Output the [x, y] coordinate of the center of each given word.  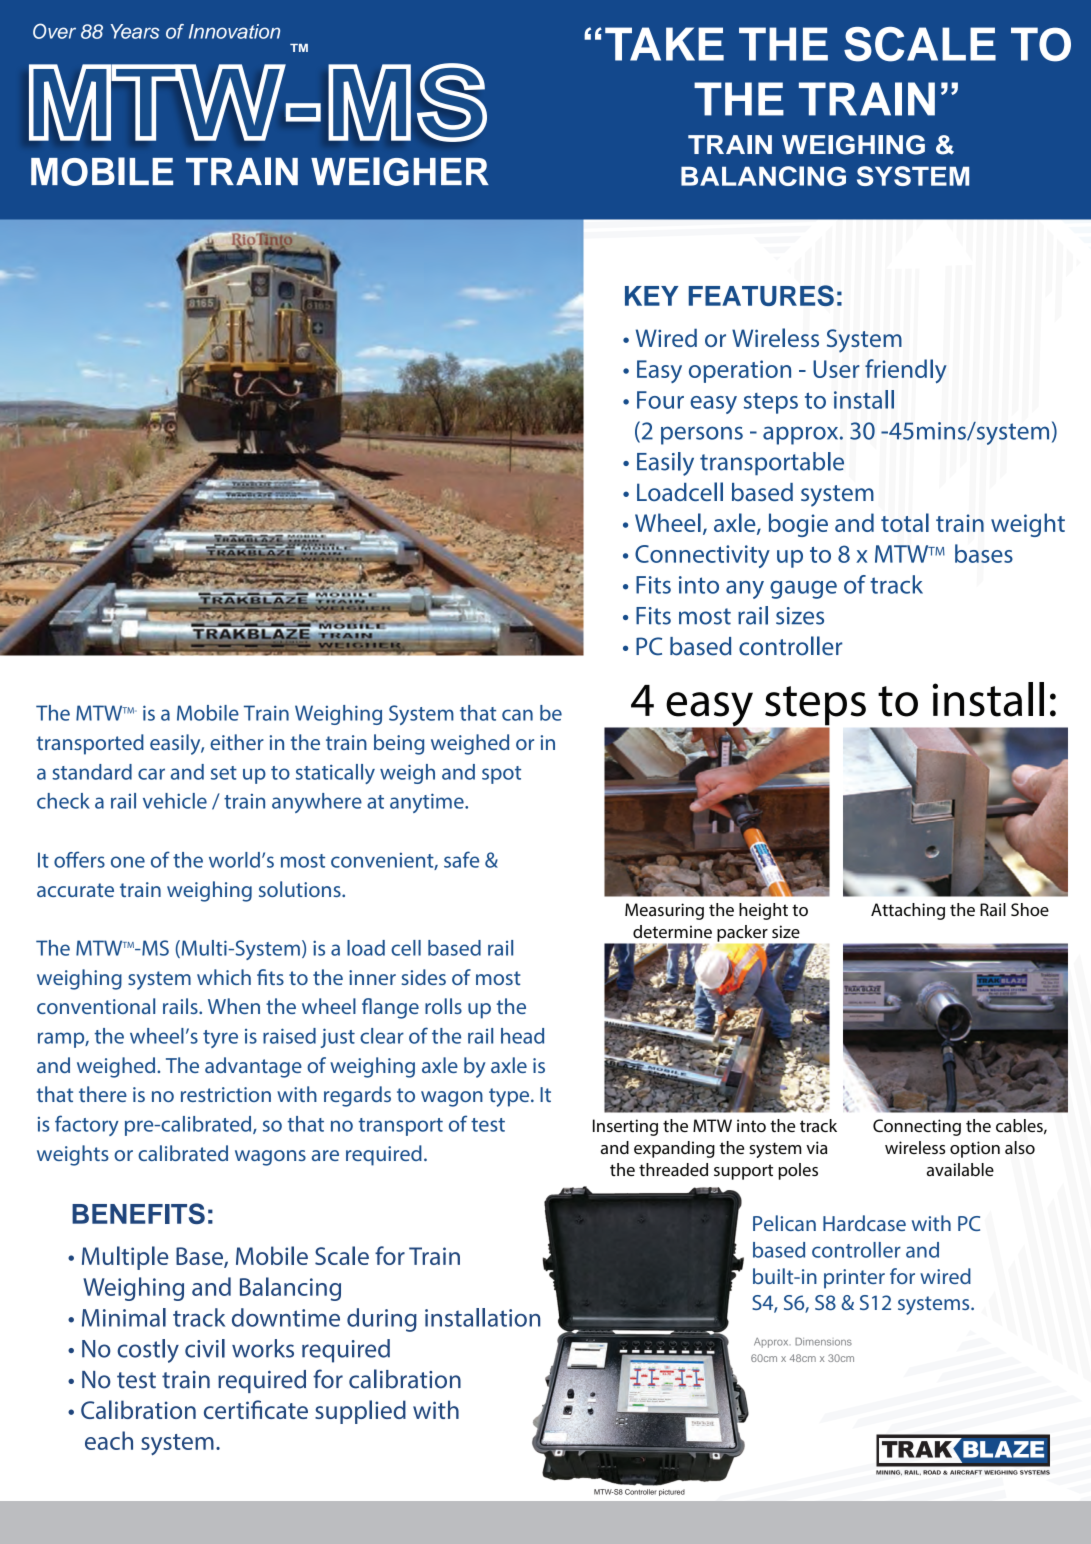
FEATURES [761, 295]
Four [660, 400]
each [109, 1440]
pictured [672, 1492]
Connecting [917, 1127]
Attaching [908, 911]
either [237, 742]
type [510, 1097]
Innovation [234, 31]
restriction [226, 1094]
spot [501, 775]
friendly [906, 371]
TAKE [664, 44]
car [151, 774]
